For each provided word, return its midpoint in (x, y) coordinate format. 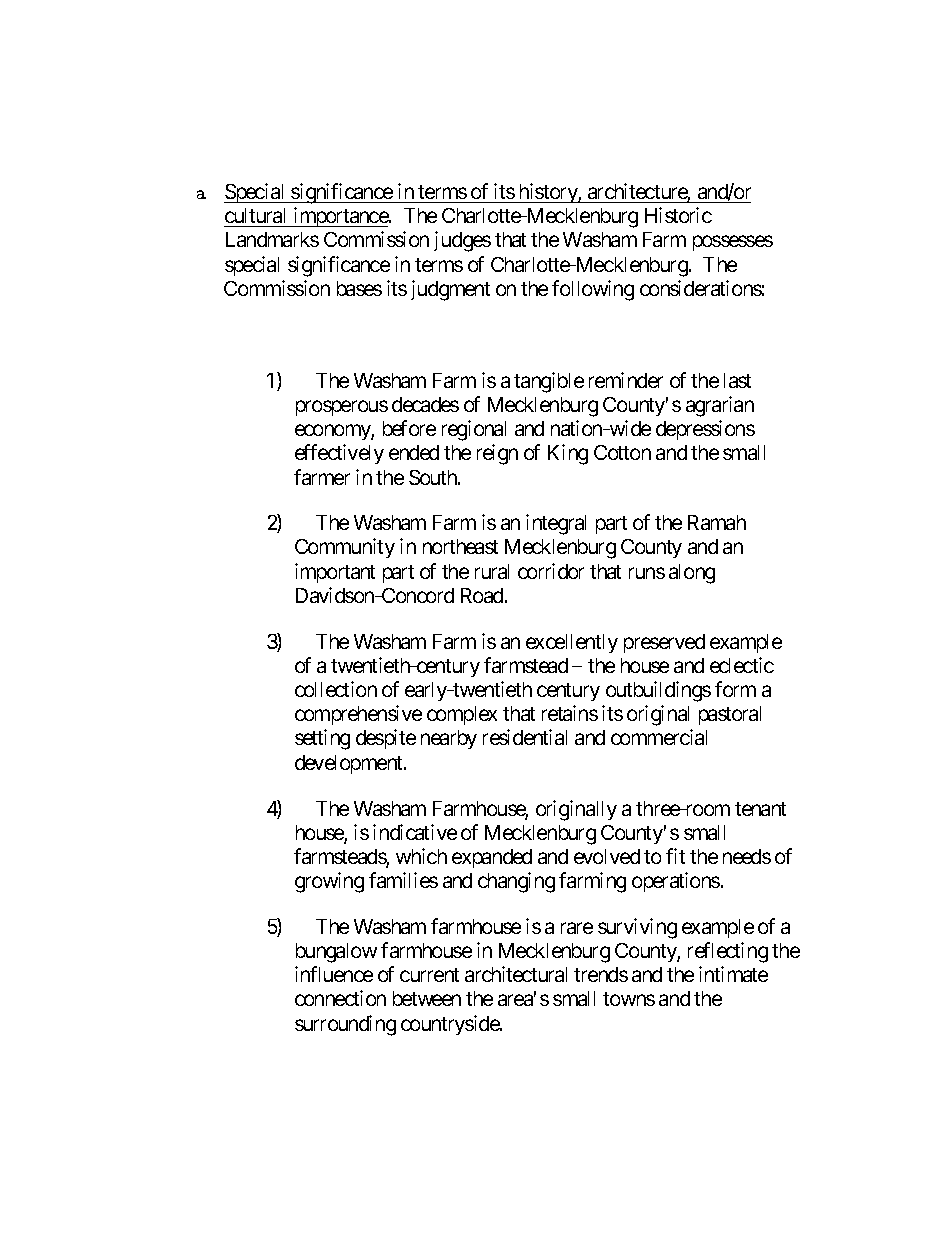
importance (340, 217)
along (692, 574)
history (548, 193)
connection (340, 998)
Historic (678, 215)
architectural (516, 974)
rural (492, 571)
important (335, 573)
